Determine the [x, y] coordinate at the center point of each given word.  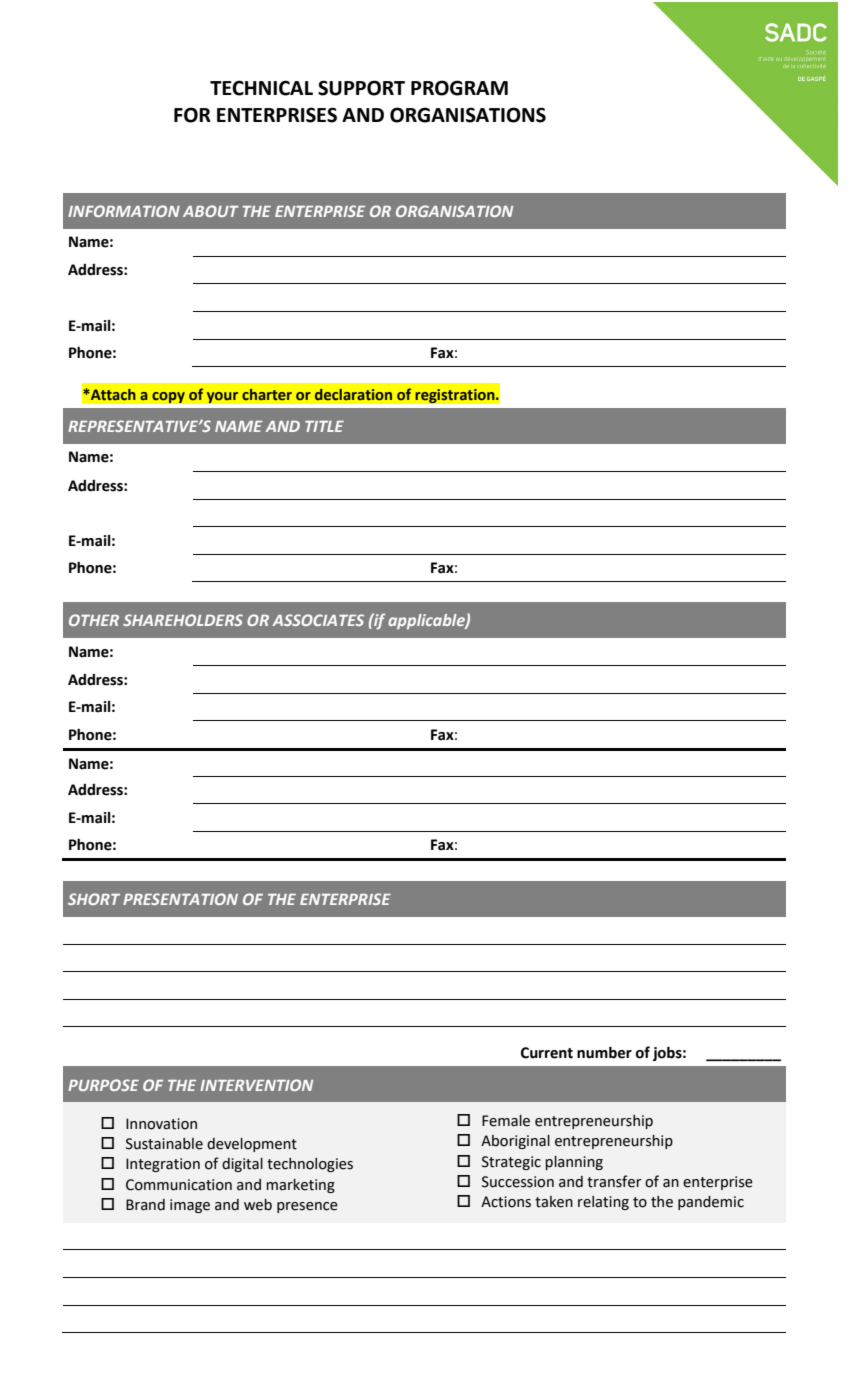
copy [168, 397]
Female [506, 1121]
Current [547, 1053]
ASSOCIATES [318, 620]
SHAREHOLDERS [183, 620]
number [604, 1052]
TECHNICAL [261, 88]
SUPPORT [361, 88]
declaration [353, 394]
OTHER [94, 620]
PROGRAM [459, 88]
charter [267, 394]
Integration [163, 1165]
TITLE [324, 426]
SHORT [94, 899]
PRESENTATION [180, 899]
